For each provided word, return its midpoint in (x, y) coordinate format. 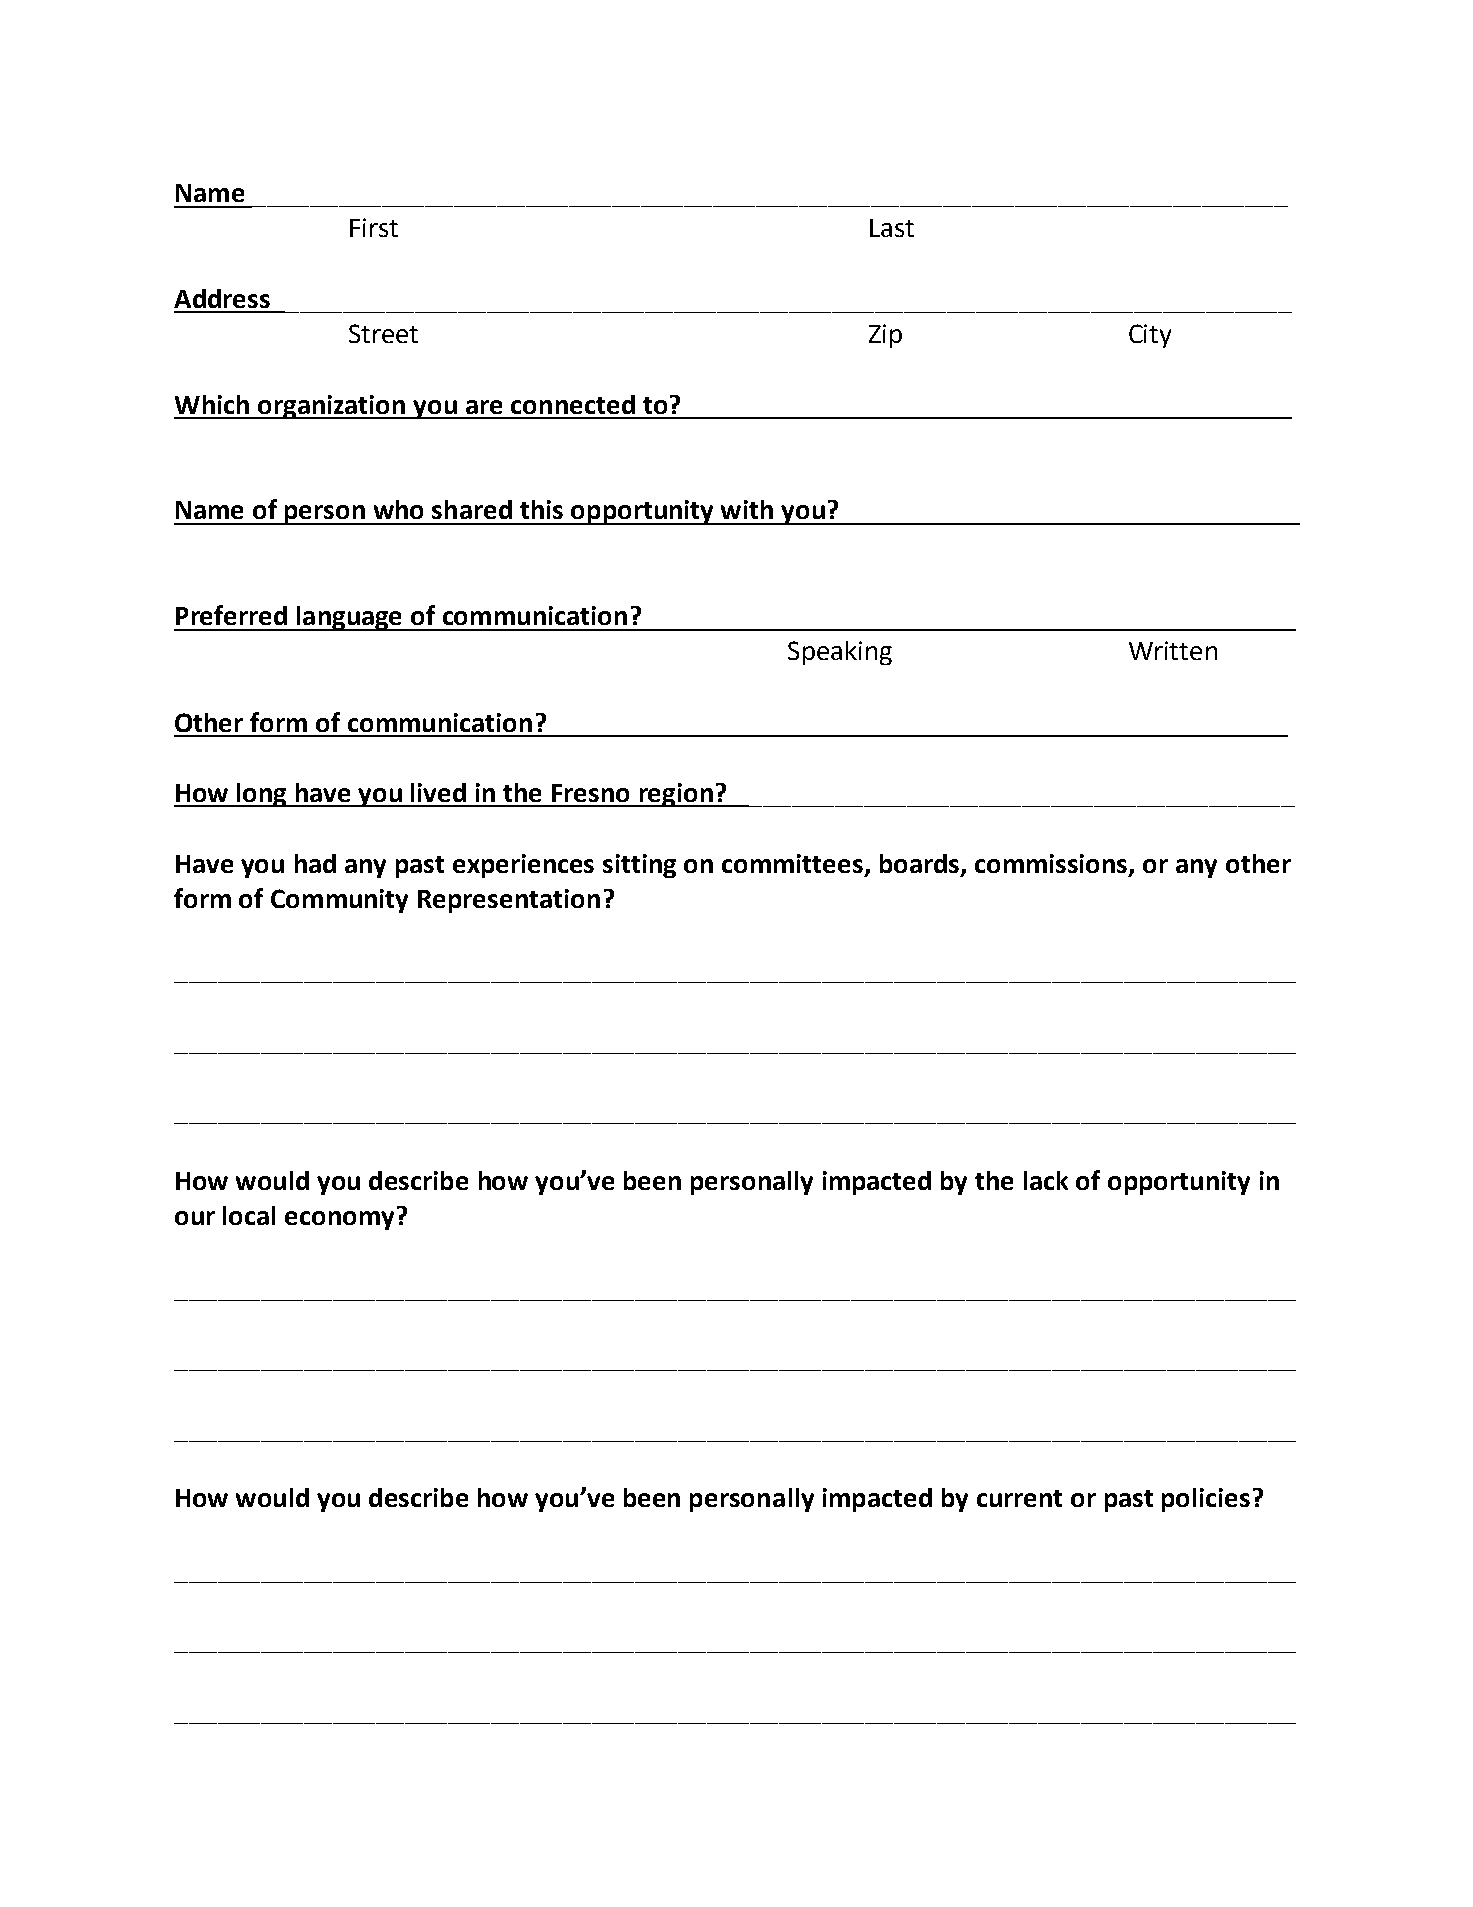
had (315, 863)
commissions (1052, 864)
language (350, 618)
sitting (639, 866)
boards (921, 864)
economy (339, 1220)
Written (1173, 650)
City (1150, 336)
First (374, 227)
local (249, 1215)
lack (1046, 1180)
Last (892, 228)
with (747, 509)
